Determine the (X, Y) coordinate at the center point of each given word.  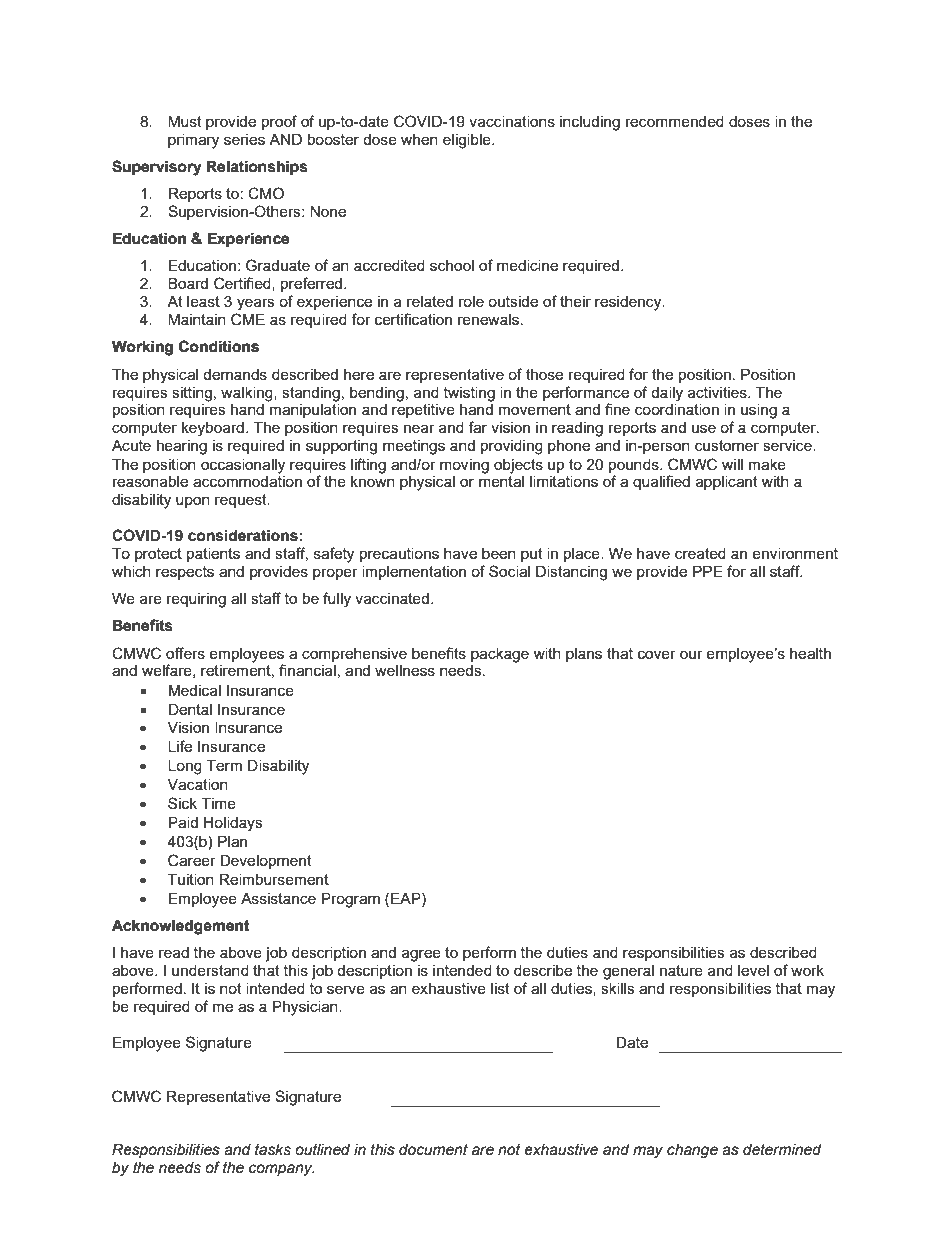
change (692, 1151)
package (500, 655)
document (433, 1150)
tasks (273, 1150)
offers (185, 653)
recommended (675, 121)
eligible (468, 141)
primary (193, 141)
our (691, 654)
